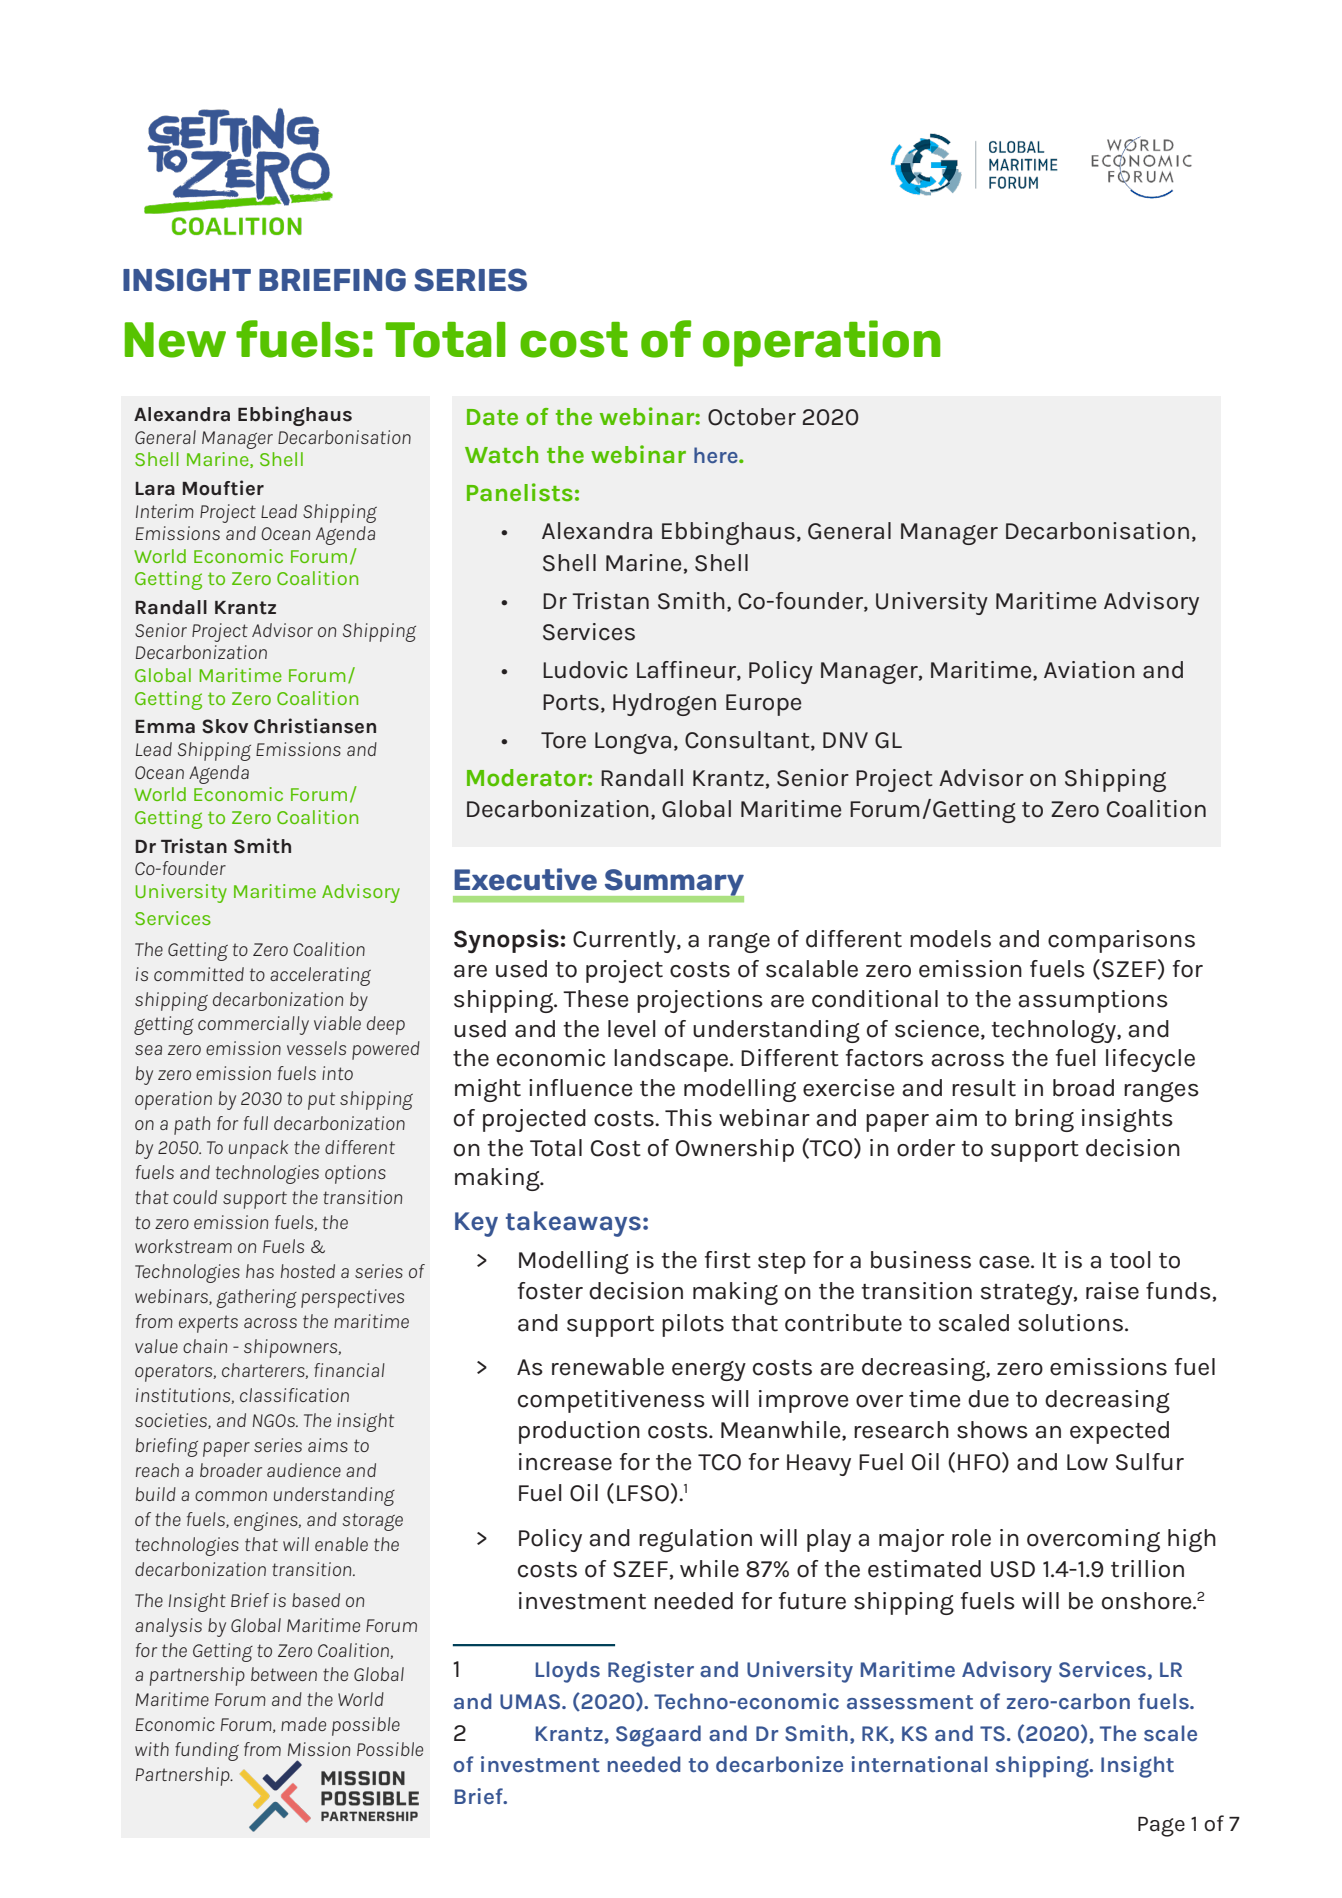 Image resolution: width=1342 pixels, height=1898 pixels. Describe the element at coordinates (1044, 1120) in the screenshot. I see `bring` at that location.
